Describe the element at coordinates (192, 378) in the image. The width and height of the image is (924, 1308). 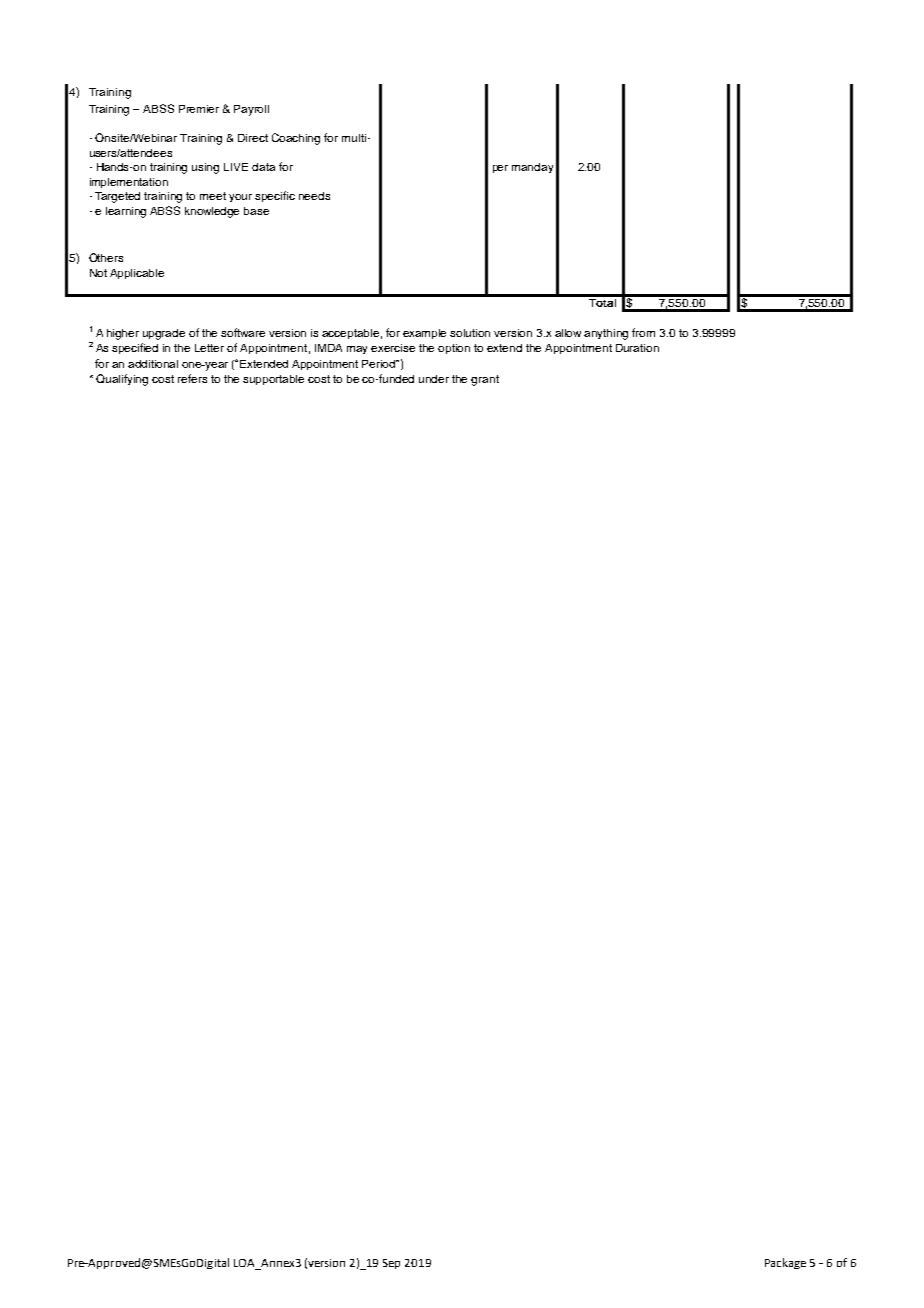
I see `refers` at that location.
